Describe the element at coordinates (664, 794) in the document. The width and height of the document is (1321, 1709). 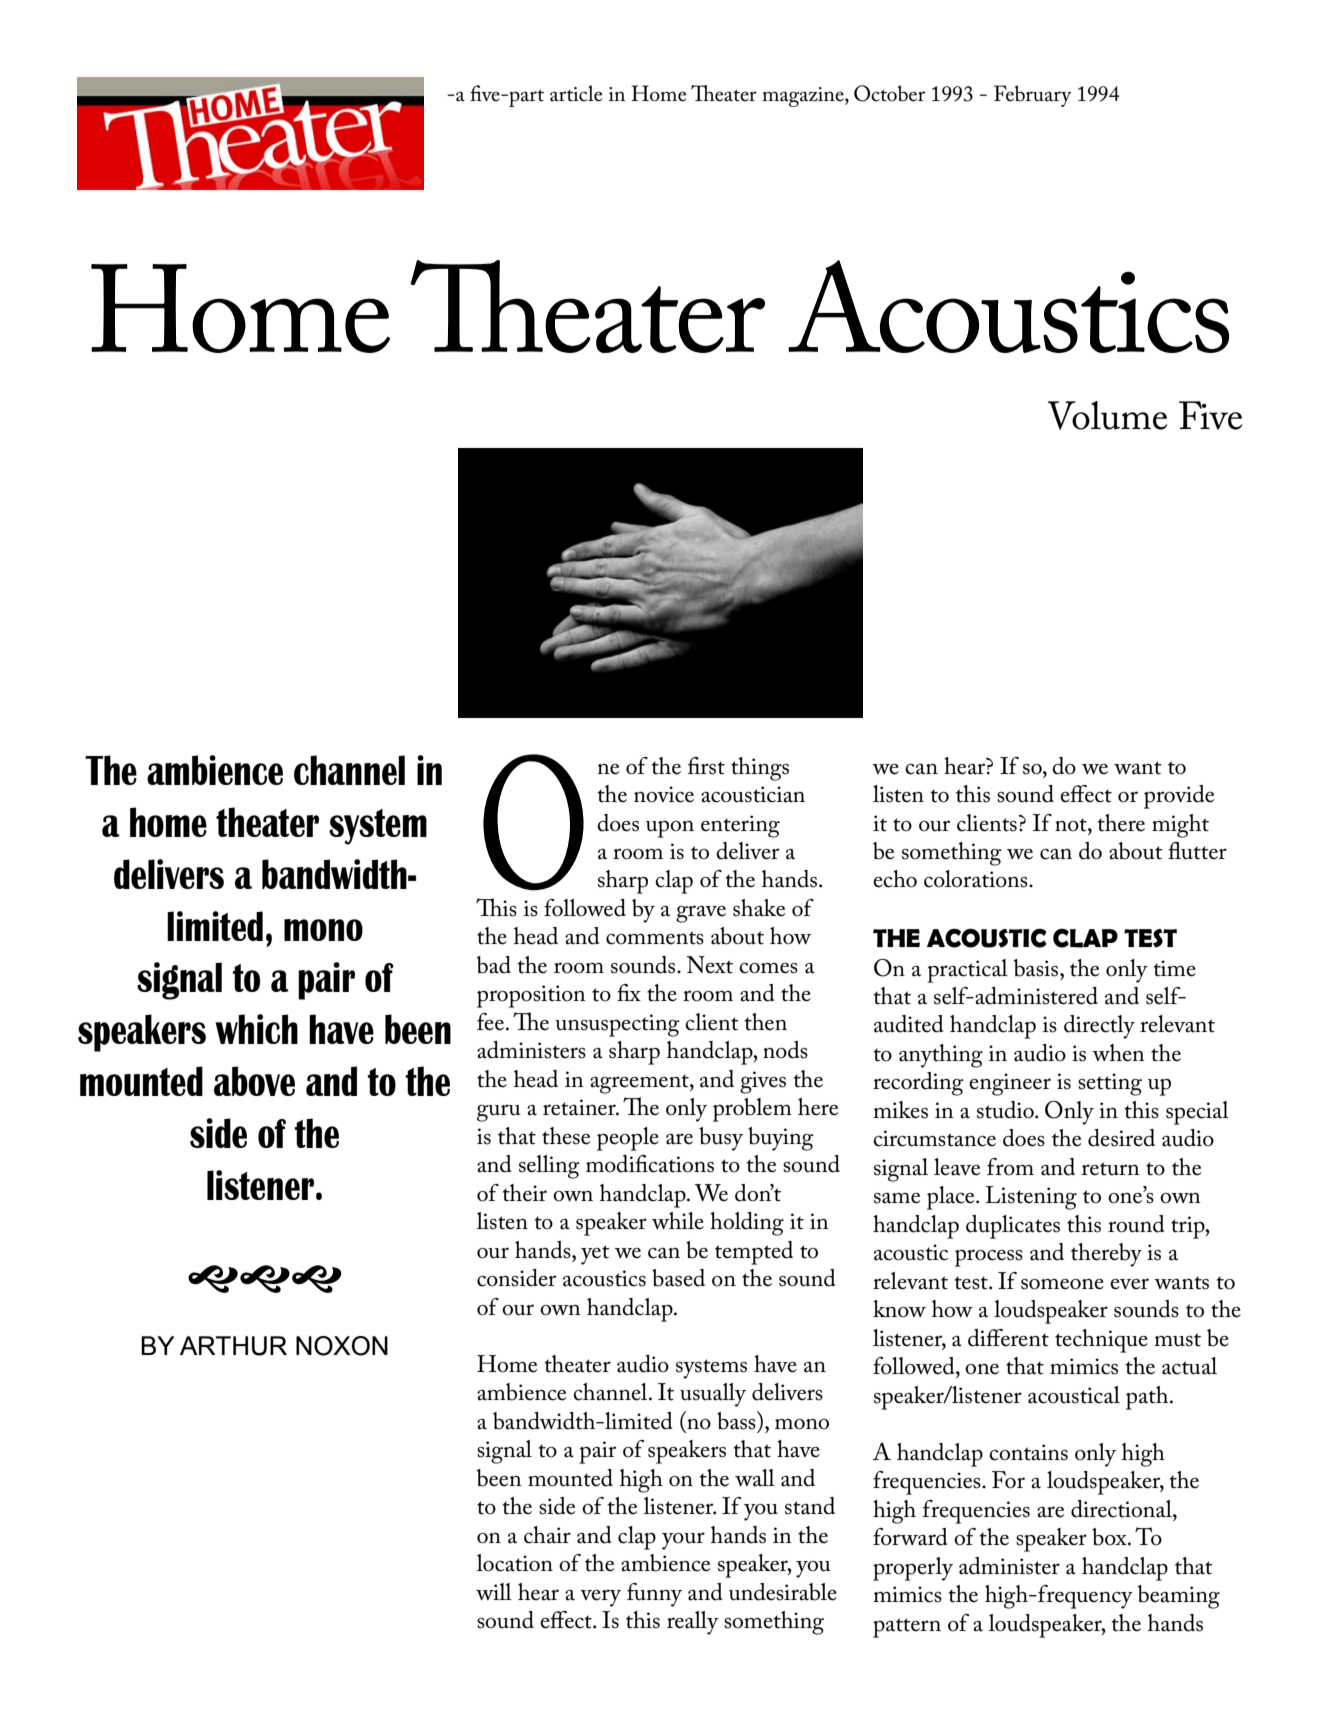
I see `novice` at that location.
